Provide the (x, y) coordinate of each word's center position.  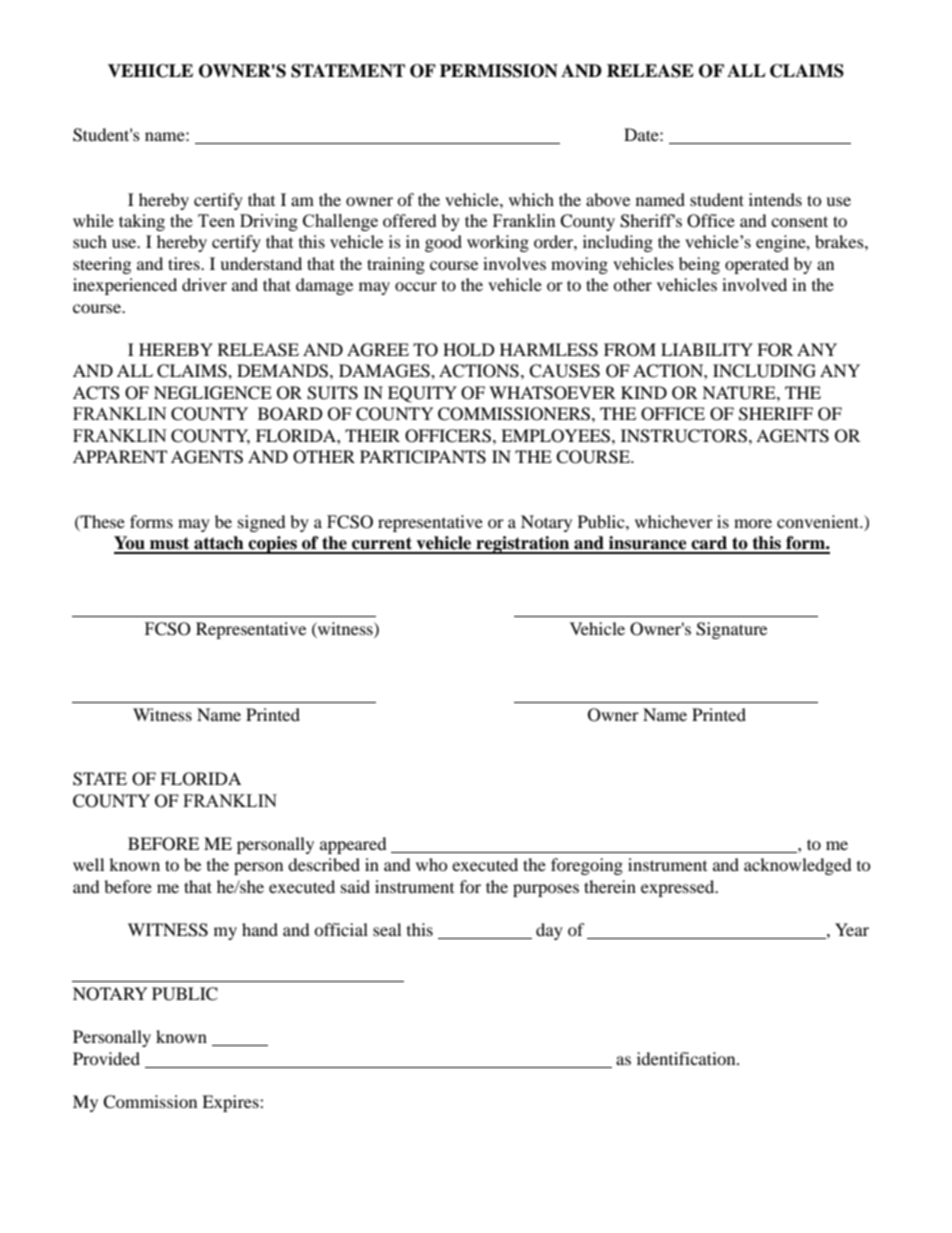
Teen (216, 220)
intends (775, 199)
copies (273, 545)
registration (523, 545)
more (753, 523)
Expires (231, 1103)
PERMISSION (499, 71)
